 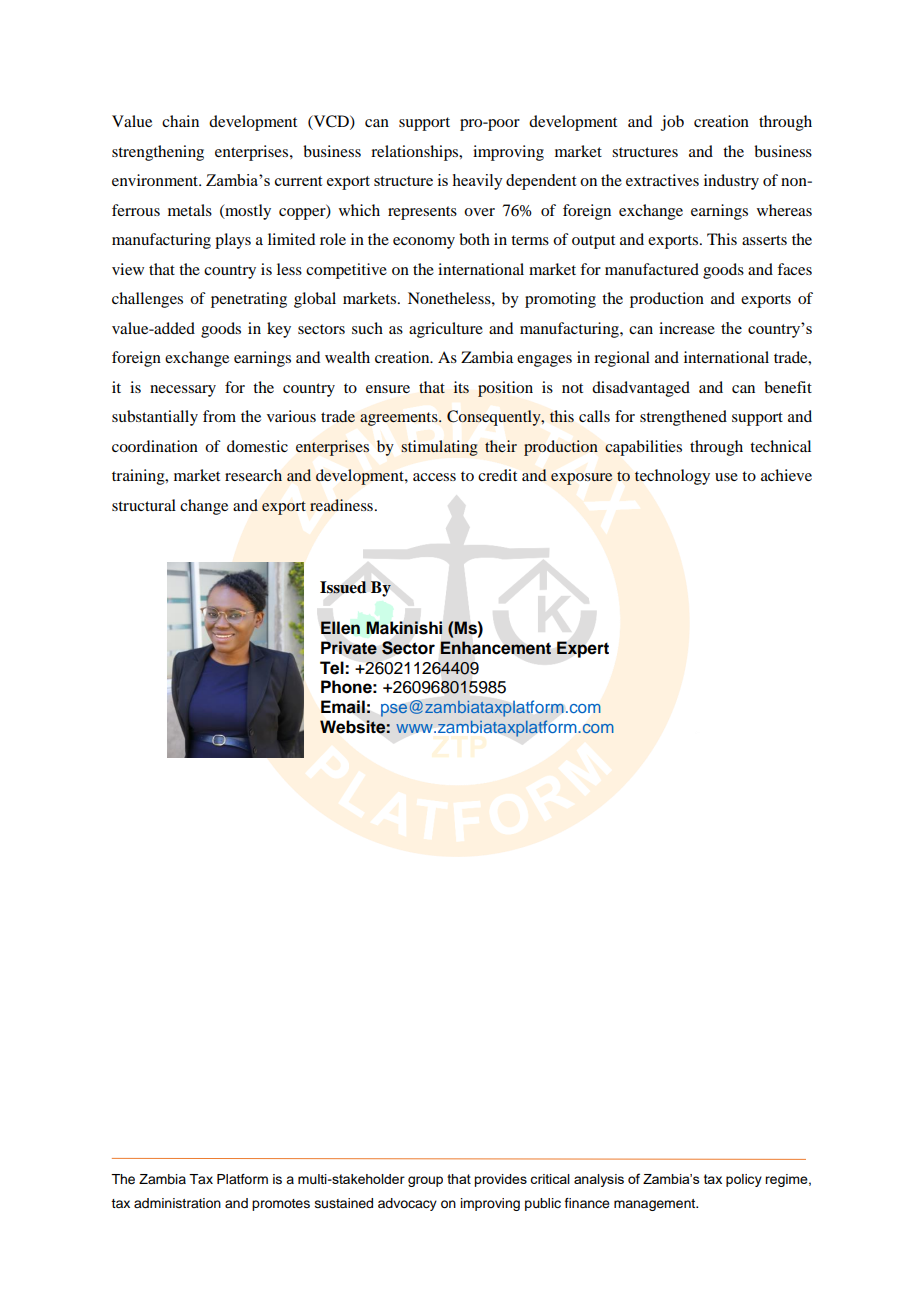 I want to click on administration, so click(x=177, y=1203).
